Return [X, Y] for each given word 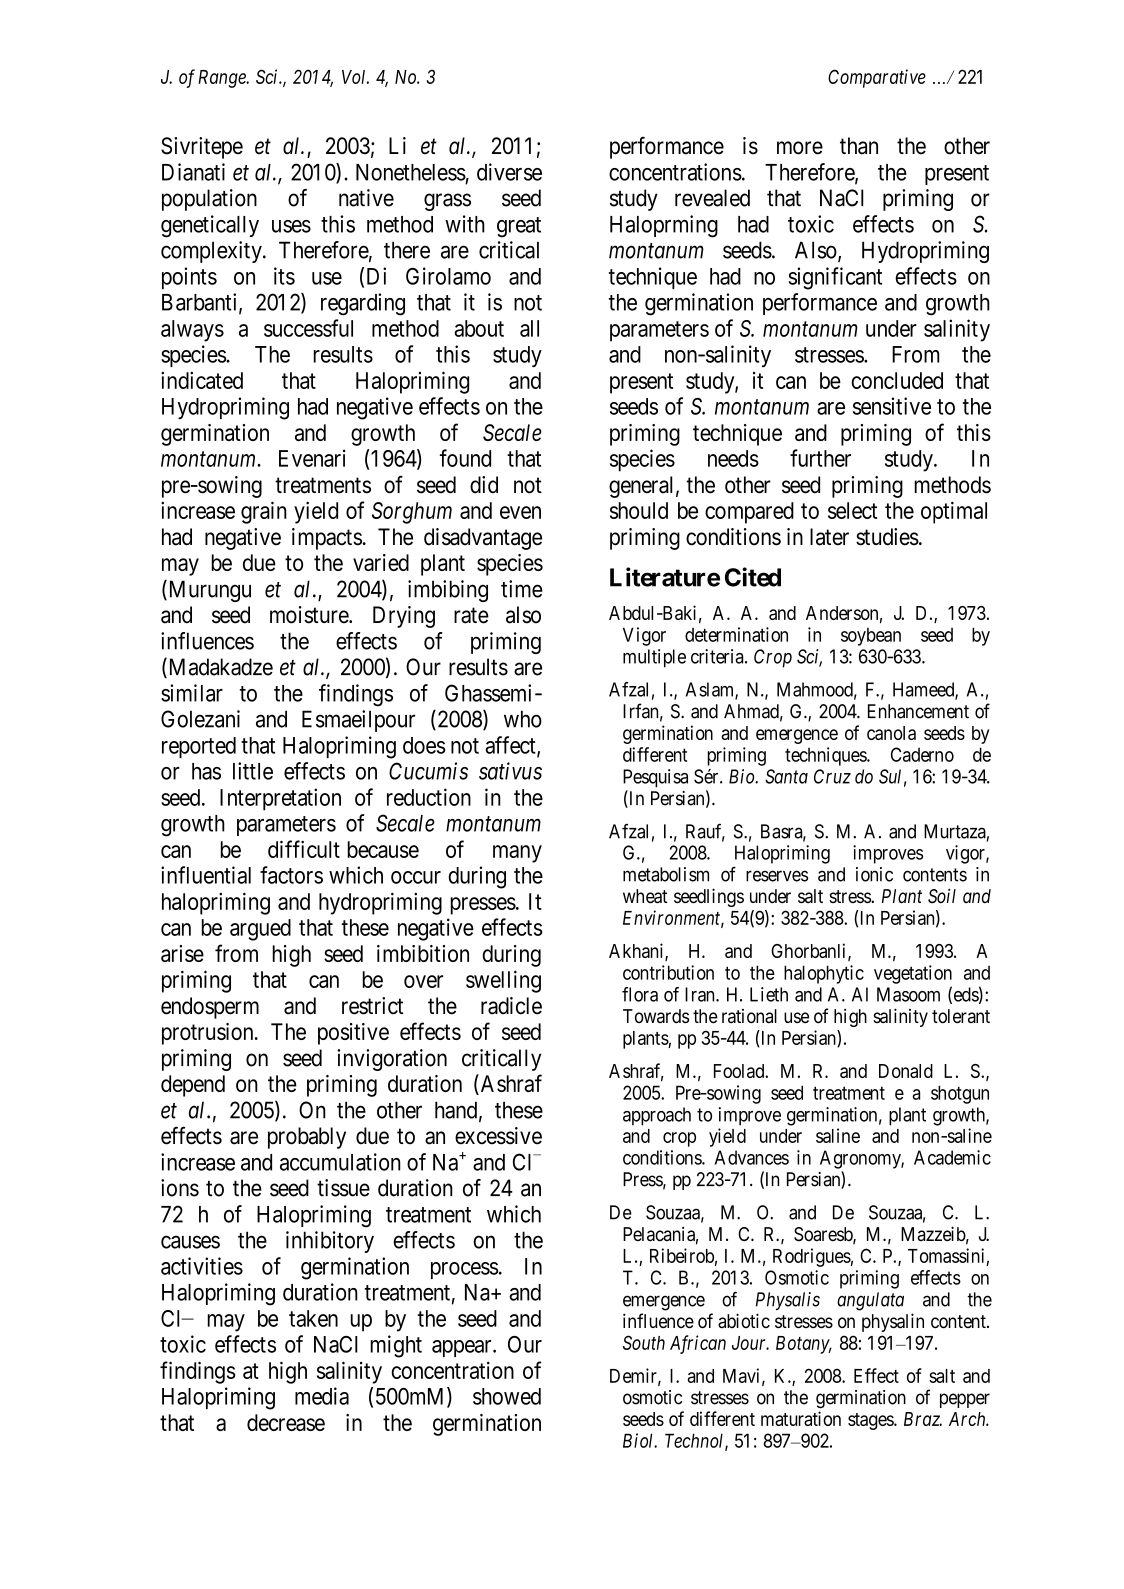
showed [507, 1396]
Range [223, 79]
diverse [509, 172]
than [859, 146]
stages [871, 1421]
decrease [286, 1422]
